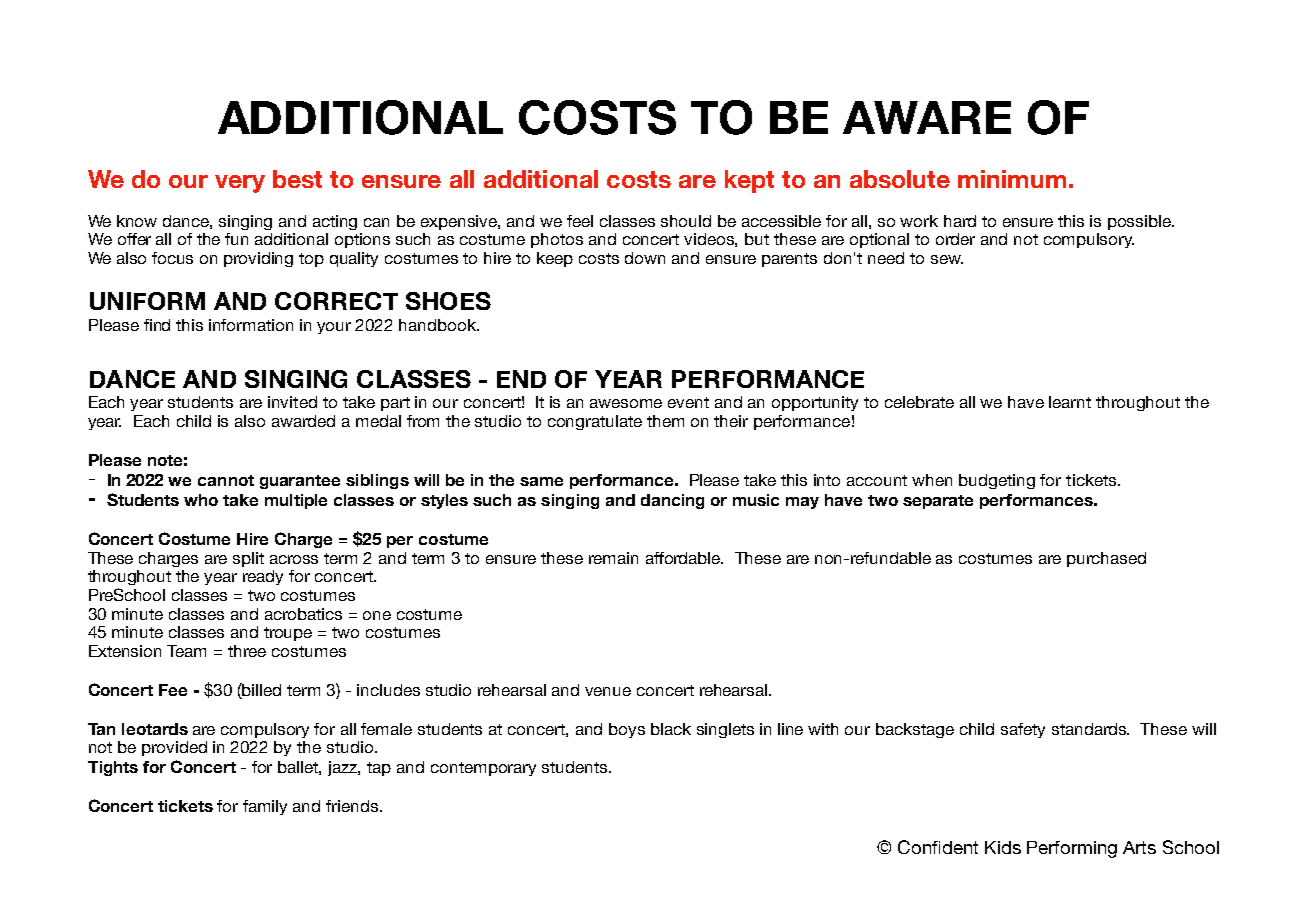 Image resolution: width=1308 pixels, height=924 pixels. I want to click on down, so click(645, 258).
